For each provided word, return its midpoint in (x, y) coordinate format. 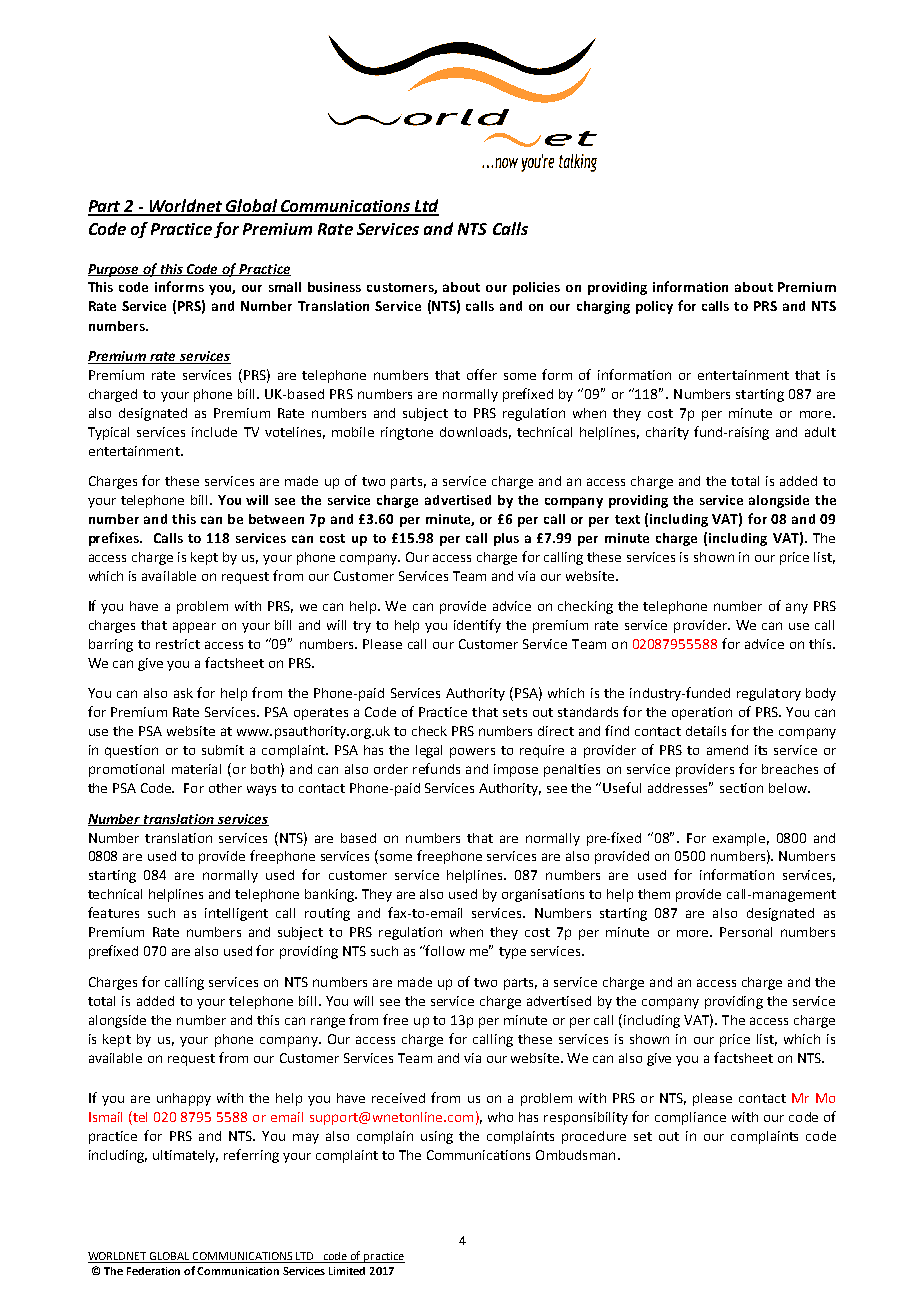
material (196, 769)
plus (506, 539)
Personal (746, 932)
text (627, 519)
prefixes (115, 539)
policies (536, 288)
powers (472, 752)
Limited (347, 1271)
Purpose (115, 270)
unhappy (184, 1099)
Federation (153, 1271)
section (741, 788)
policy (654, 307)
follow (444, 950)
